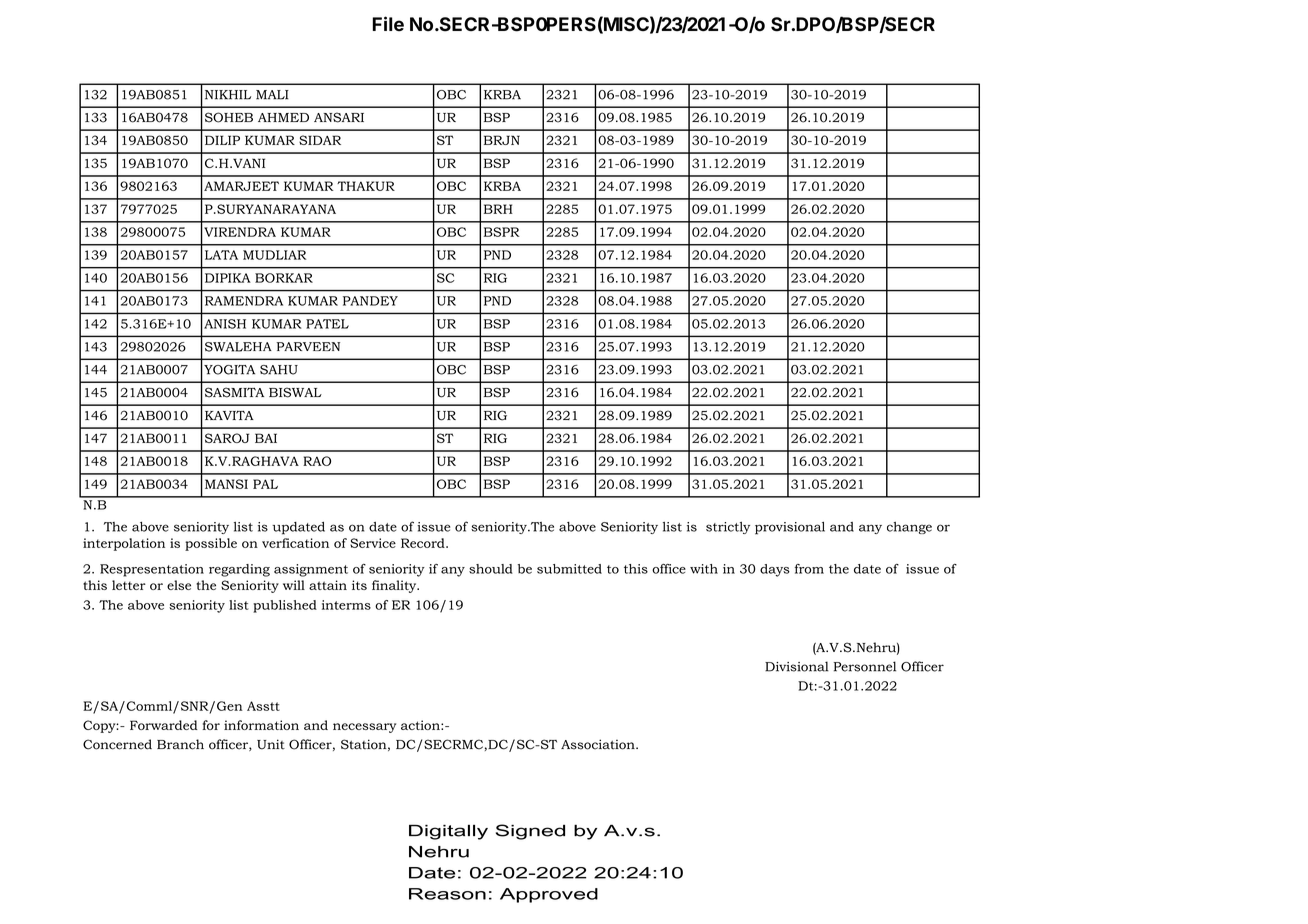 Image resolution: width=1308 pixels, height=924 pixels. What do you see at coordinates (599, 744) in the document?
I see `Association` at bounding box center [599, 744].
